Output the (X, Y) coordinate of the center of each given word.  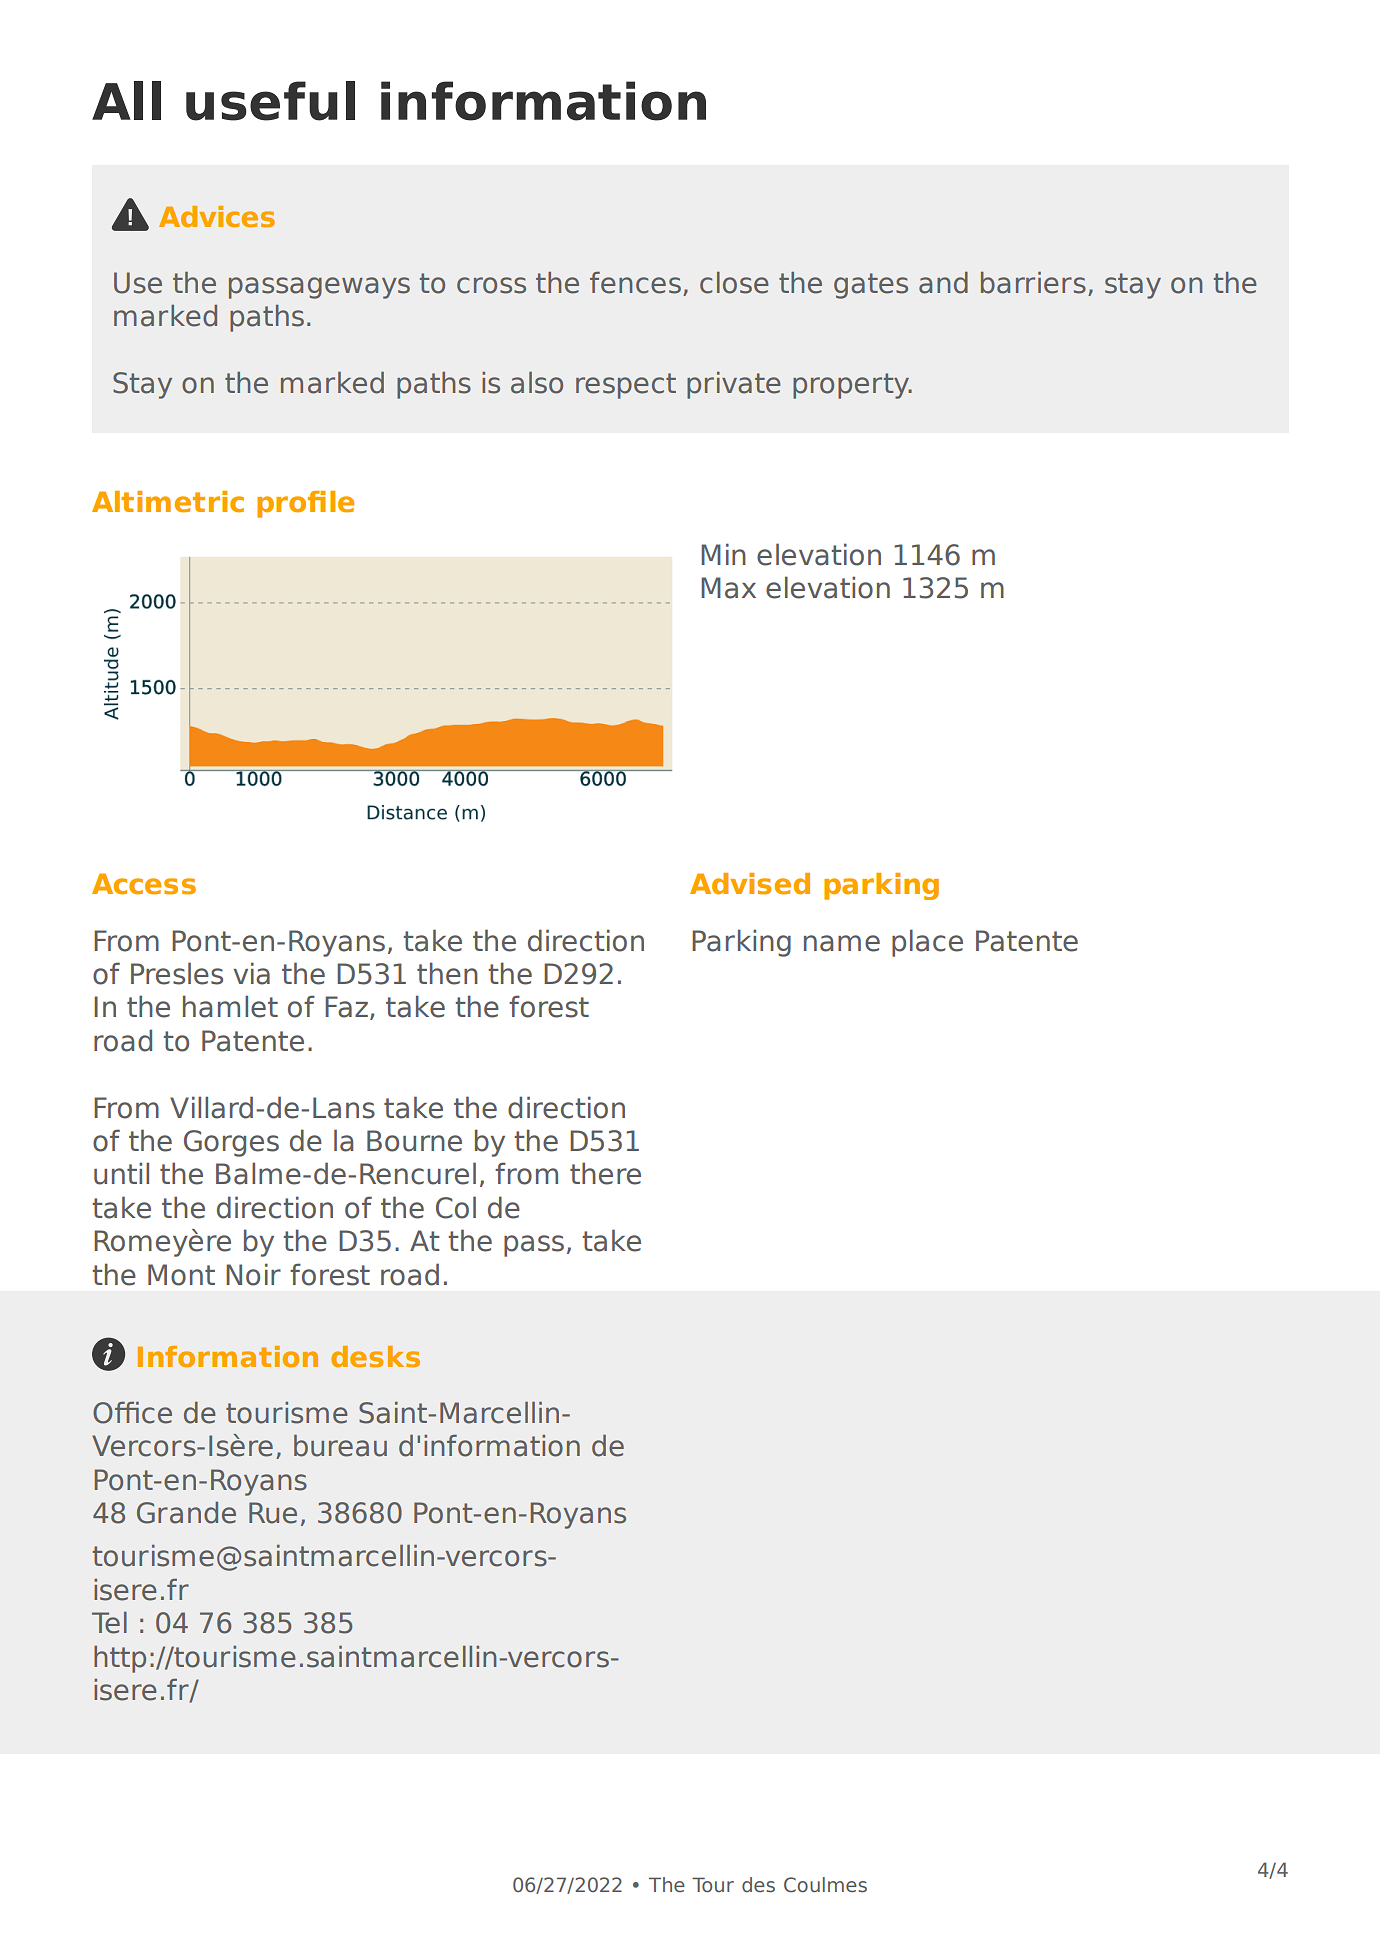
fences (635, 283)
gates (871, 286)
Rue (273, 1513)
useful (270, 101)
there (605, 1173)
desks (375, 1356)
